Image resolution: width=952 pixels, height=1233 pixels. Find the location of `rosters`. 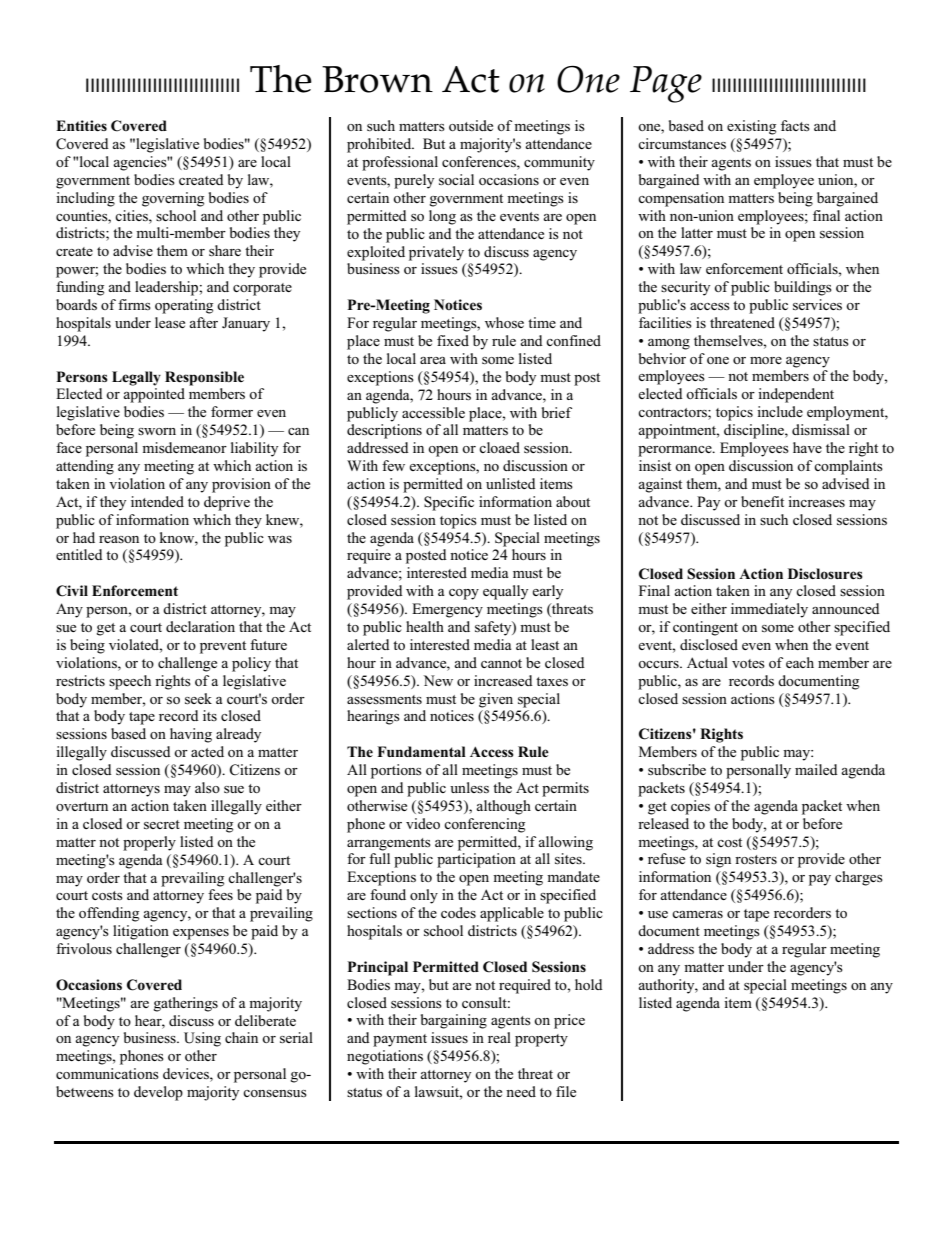

rosters is located at coordinates (756, 859).
